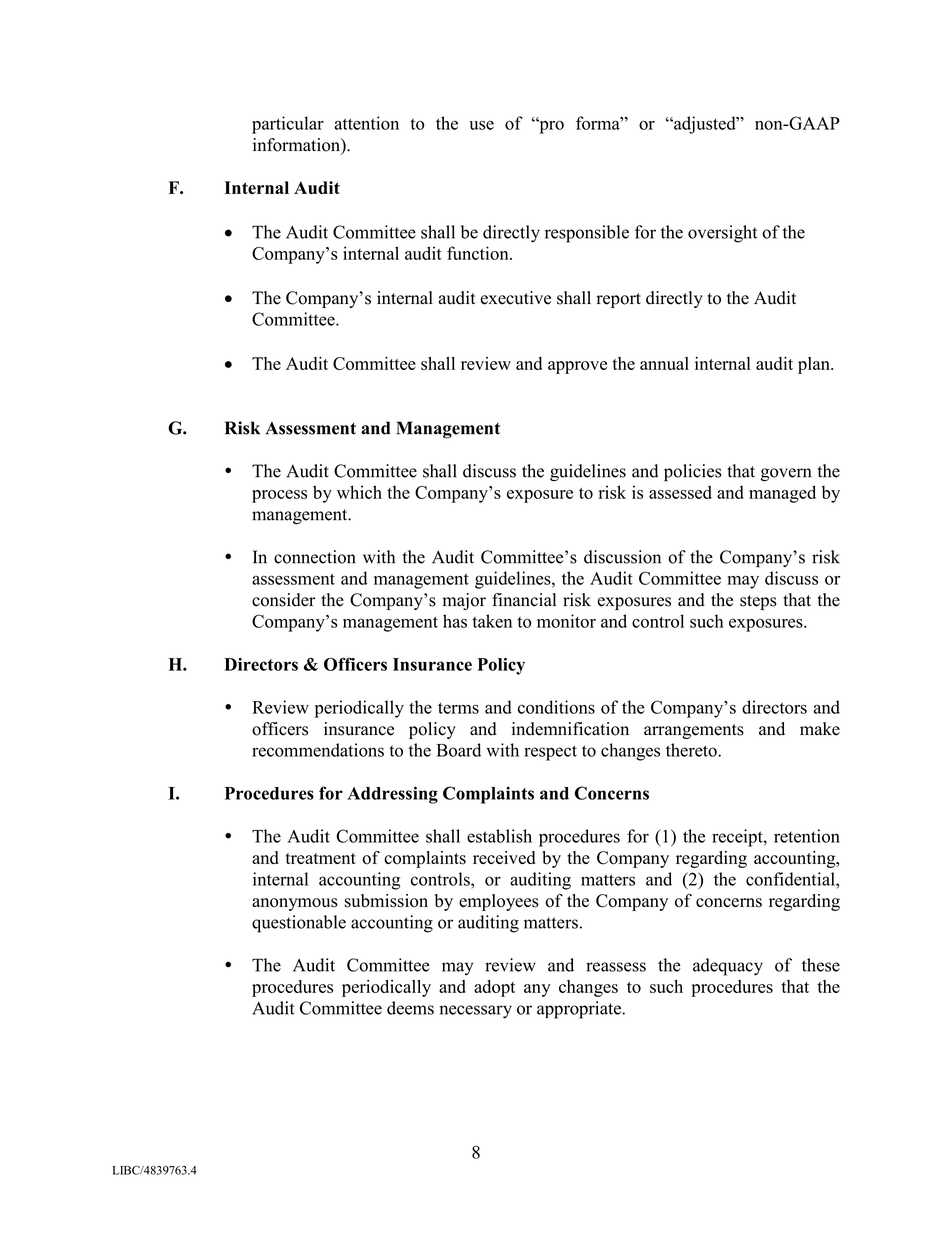  Describe the element at coordinates (577, 367) in the page. I see `approve` at that location.
